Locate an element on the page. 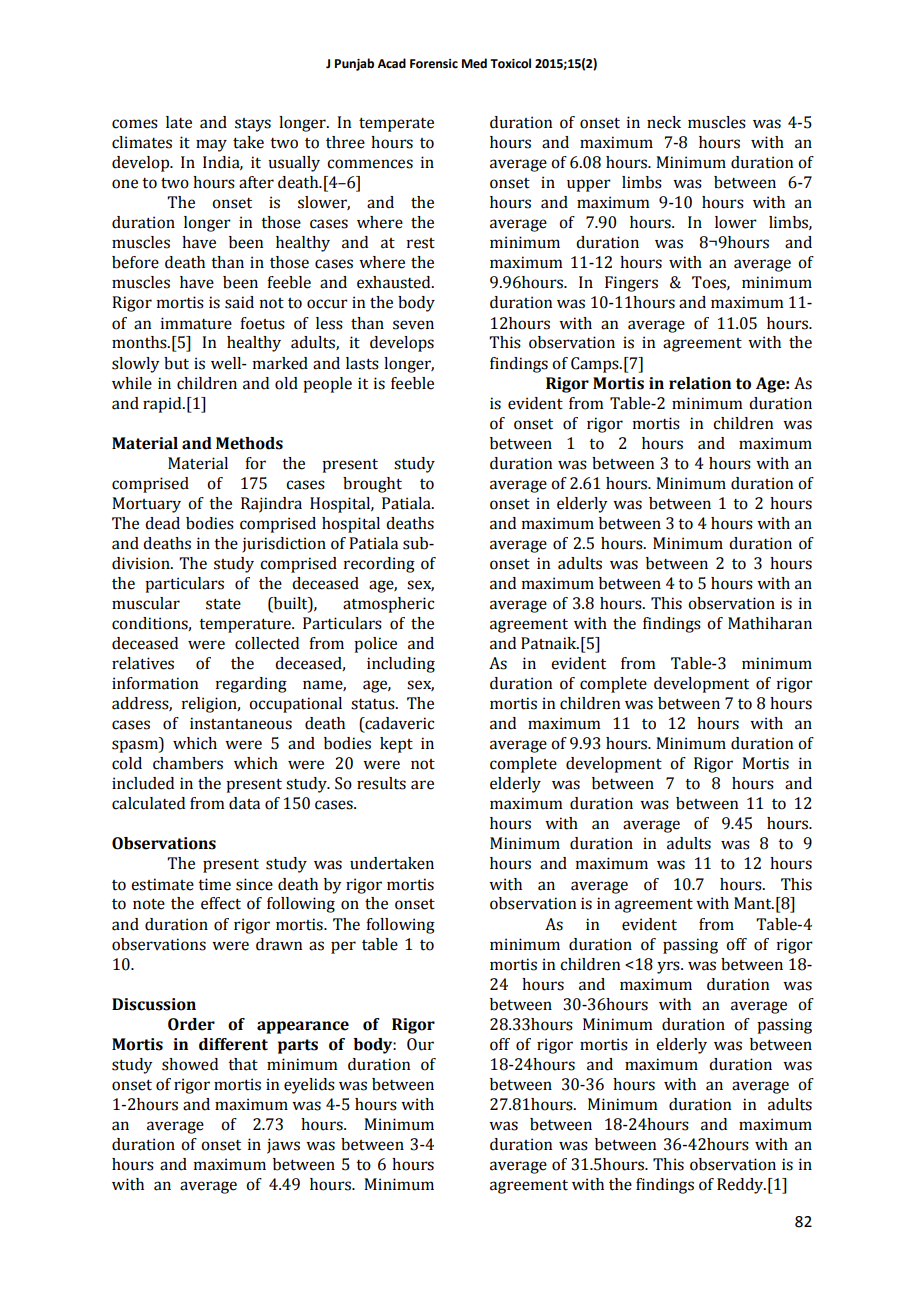 Image resolution: width=924 pixels, height=1308 pixels. showed is located at coordinates (190, 1064).
